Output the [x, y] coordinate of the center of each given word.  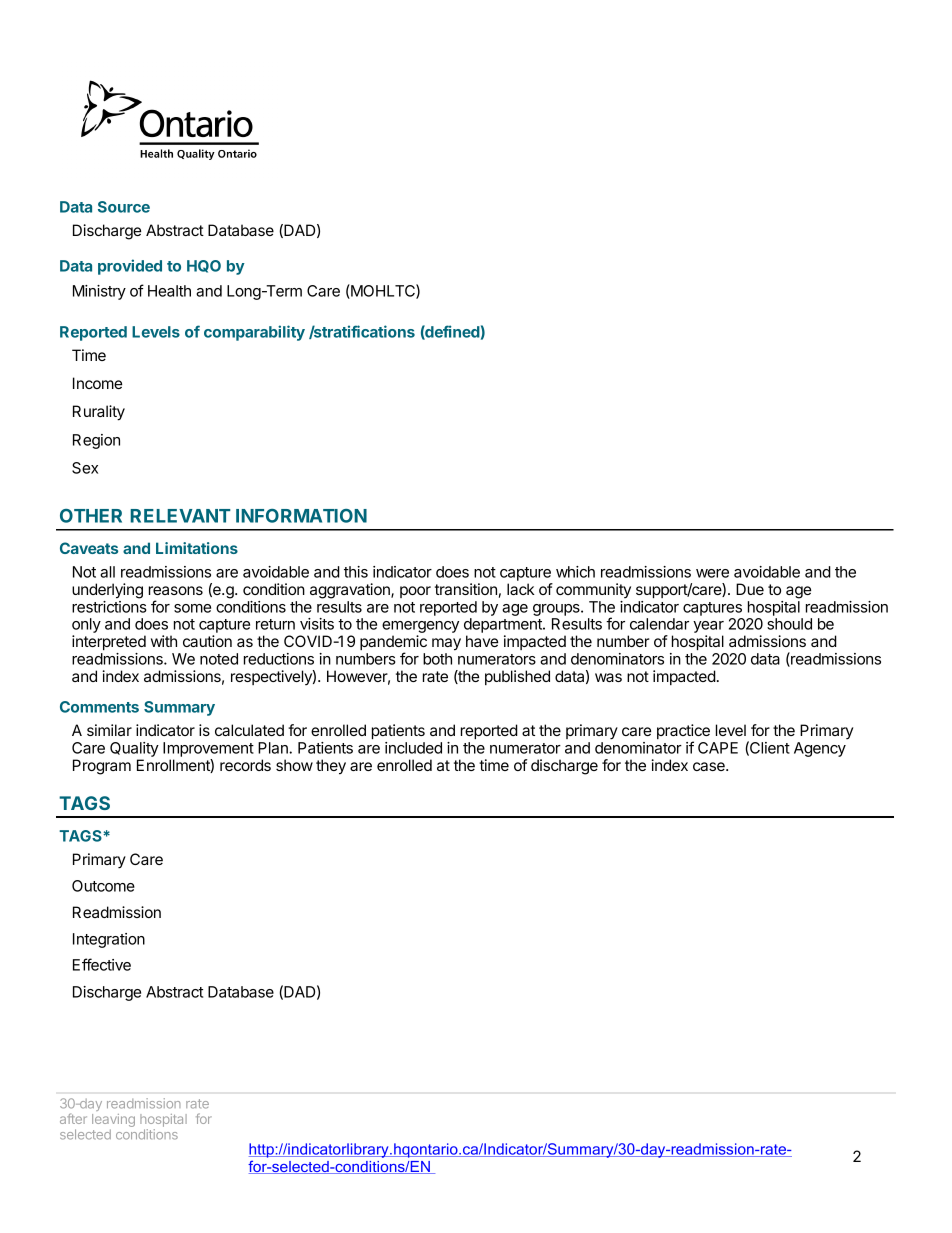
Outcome [103, 886]
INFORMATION [301, 516]
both [437, 659]
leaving [113, 1122]
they [331, 767]
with [164, 641]
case [710, 766]
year [708, 628]
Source [124, 207]
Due [750, 589]
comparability [254, 333]
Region [96, 441]
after [73, 1118]
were [712, 573]
